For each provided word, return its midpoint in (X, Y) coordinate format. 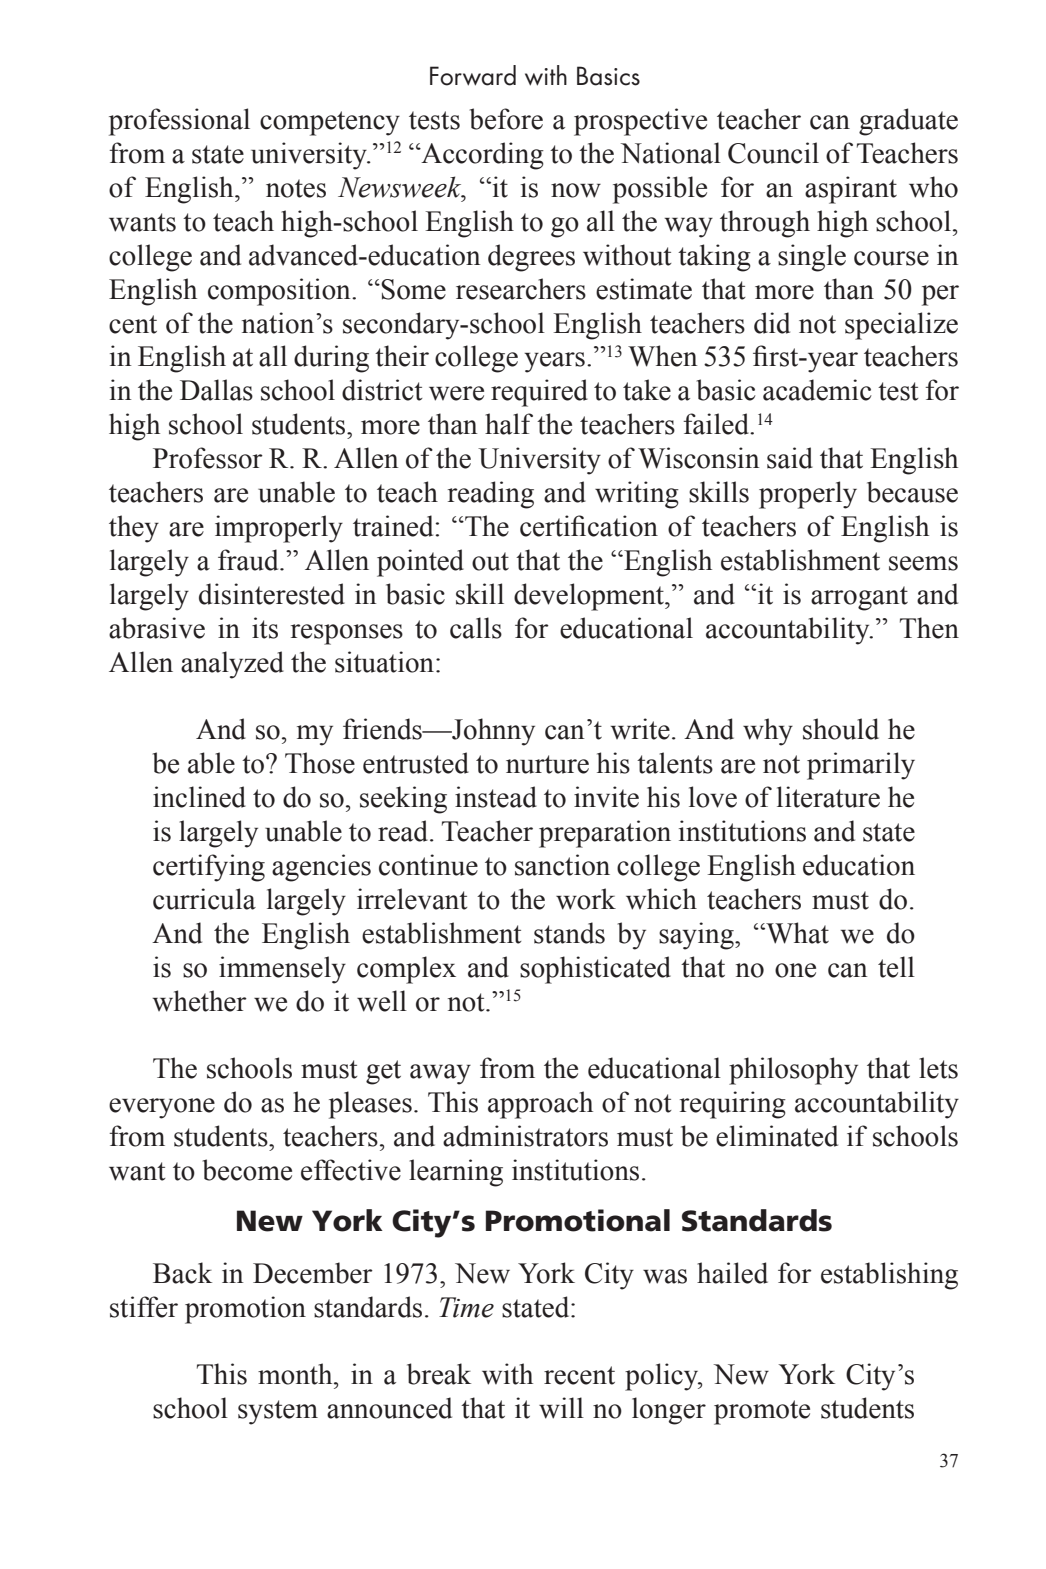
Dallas (216, 390)
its (265, 628)
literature (828, 797)
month (296, 1374)
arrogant (859, 598)
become (247, 1170)
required (539, 393)
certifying (209, 868)
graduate (908, 122)
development (590, 597)
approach (540, 1105)
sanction (562, 865)
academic (817, 390)
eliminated (777, 1136)
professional (179, 122)
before (506, 119)
